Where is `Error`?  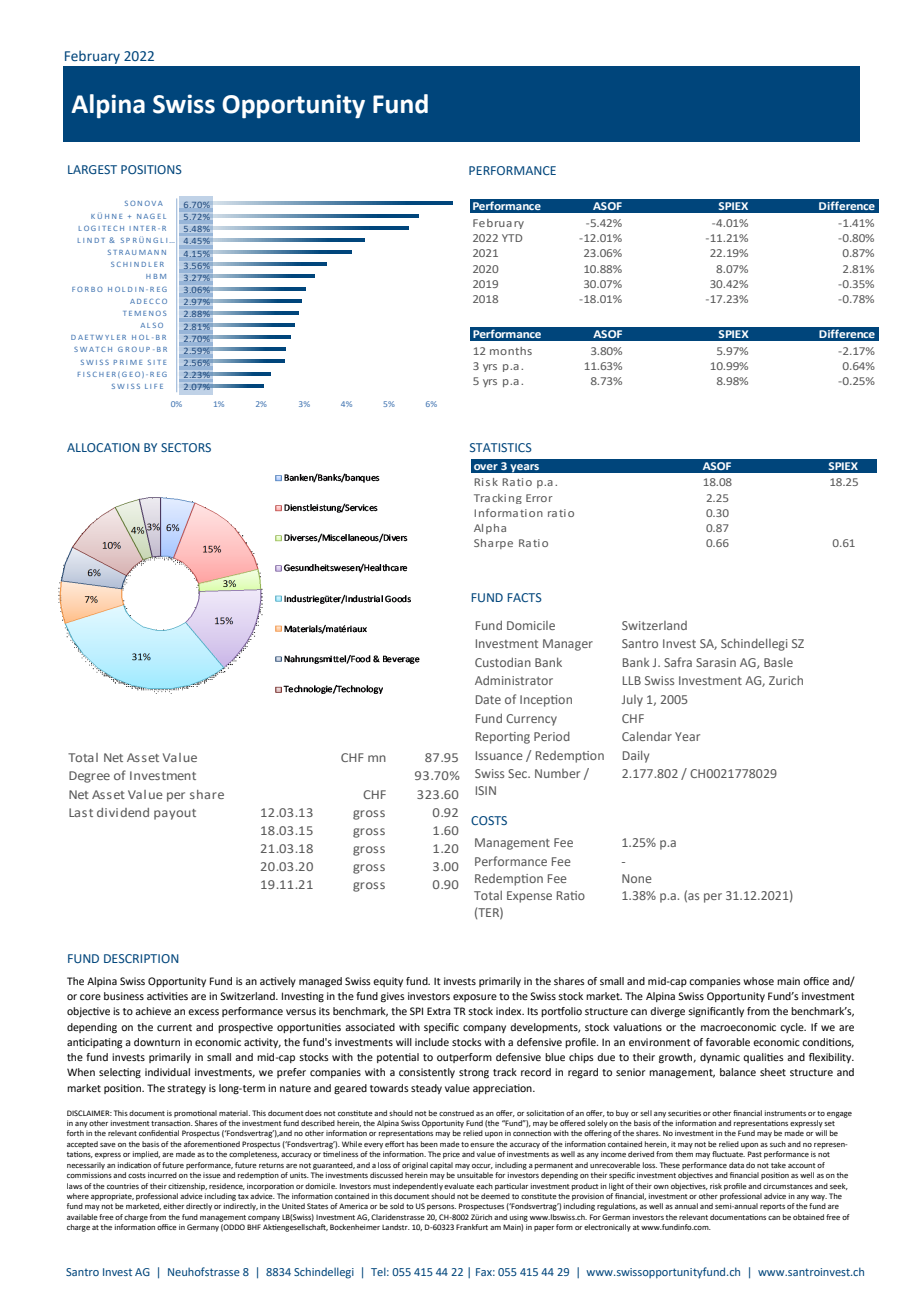 Error is located at coordinates (539, 498).
